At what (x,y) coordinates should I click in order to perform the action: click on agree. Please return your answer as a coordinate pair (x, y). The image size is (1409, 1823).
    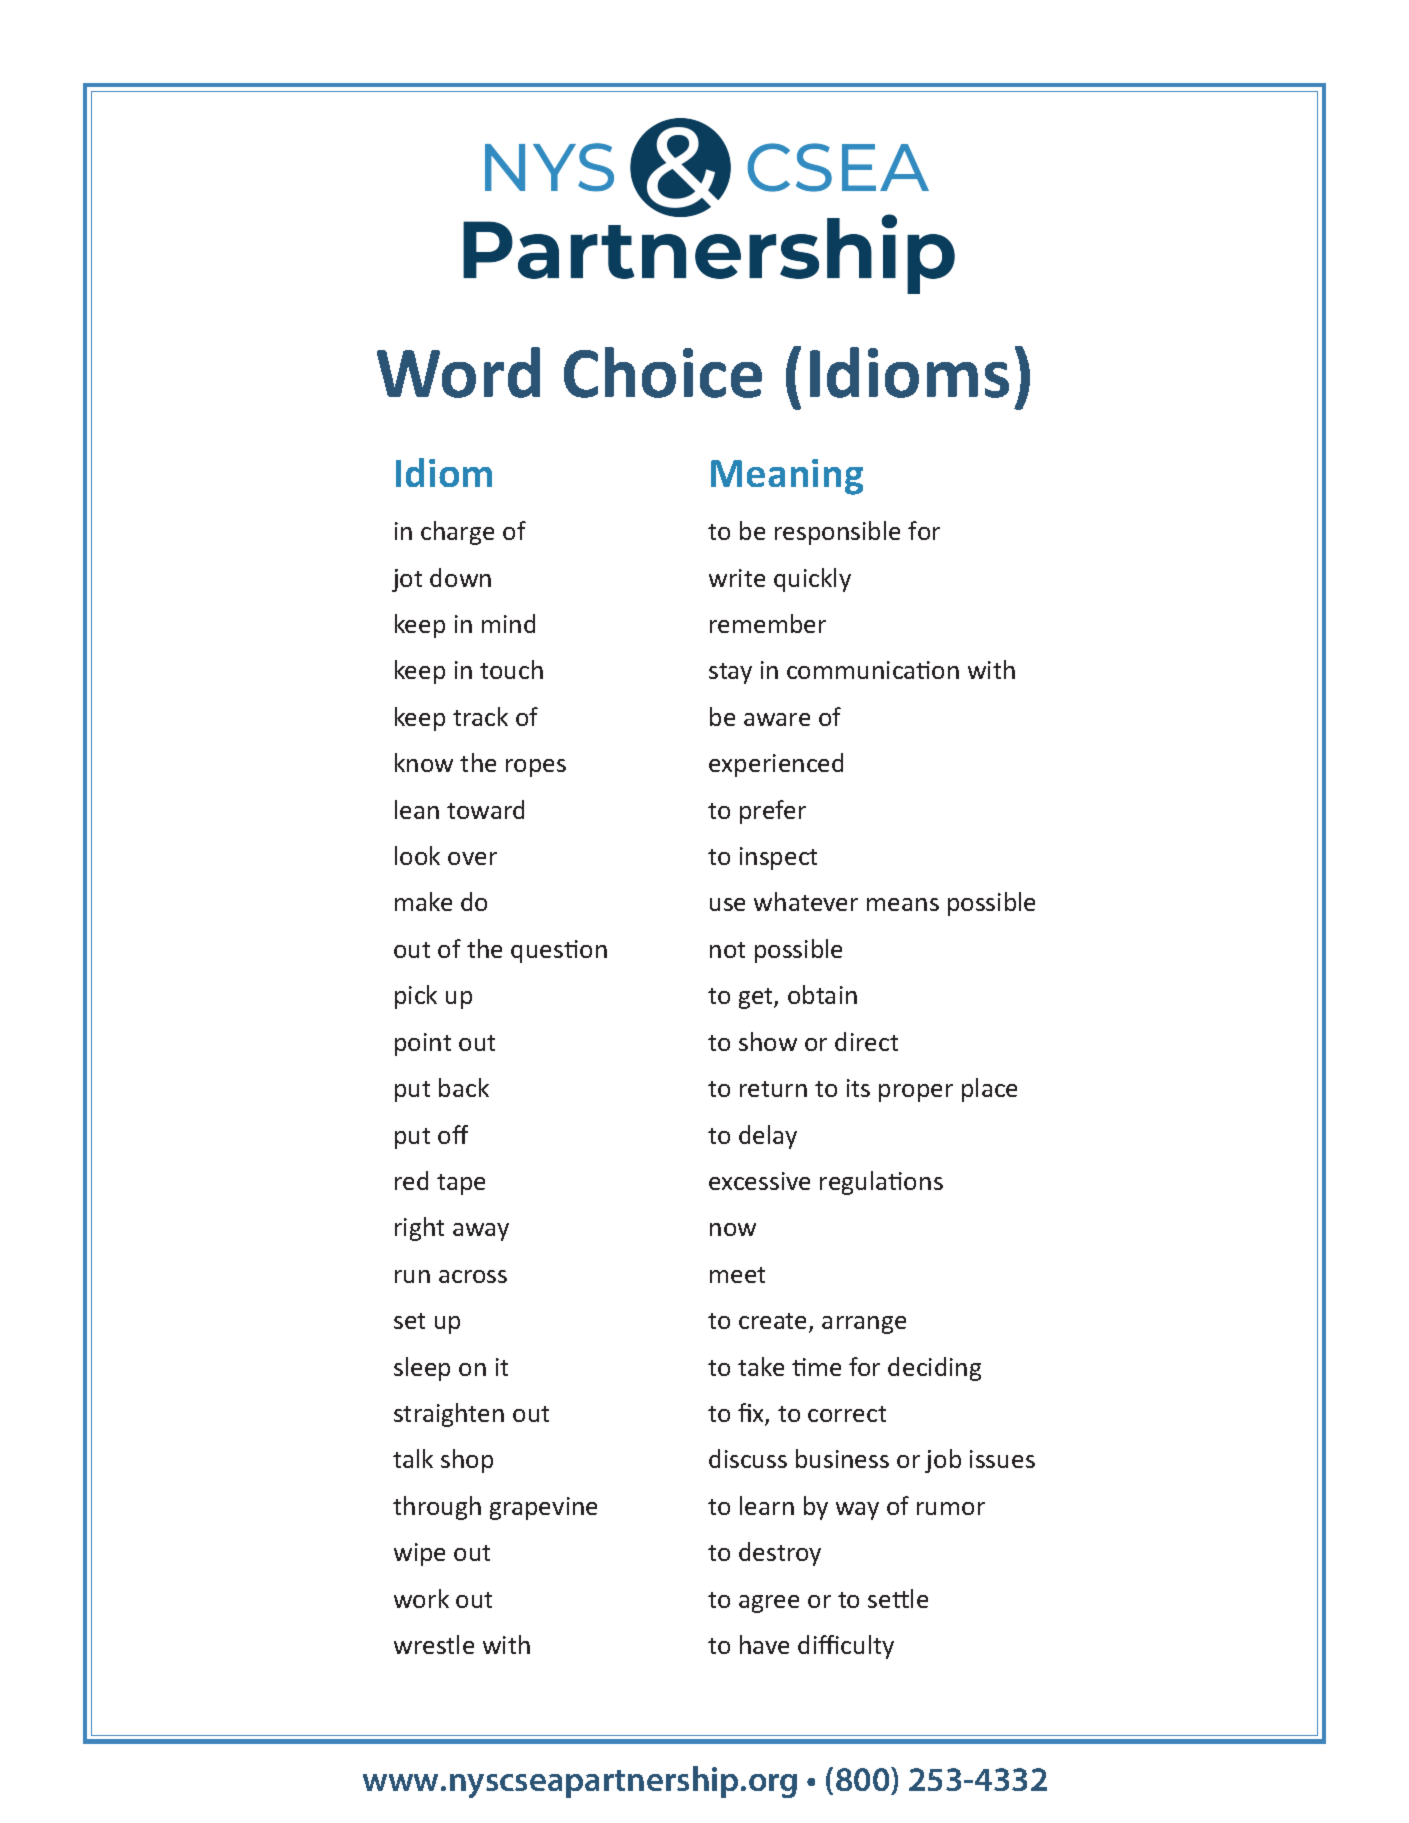
    Looking at the image, I should click on (769, 1604).
